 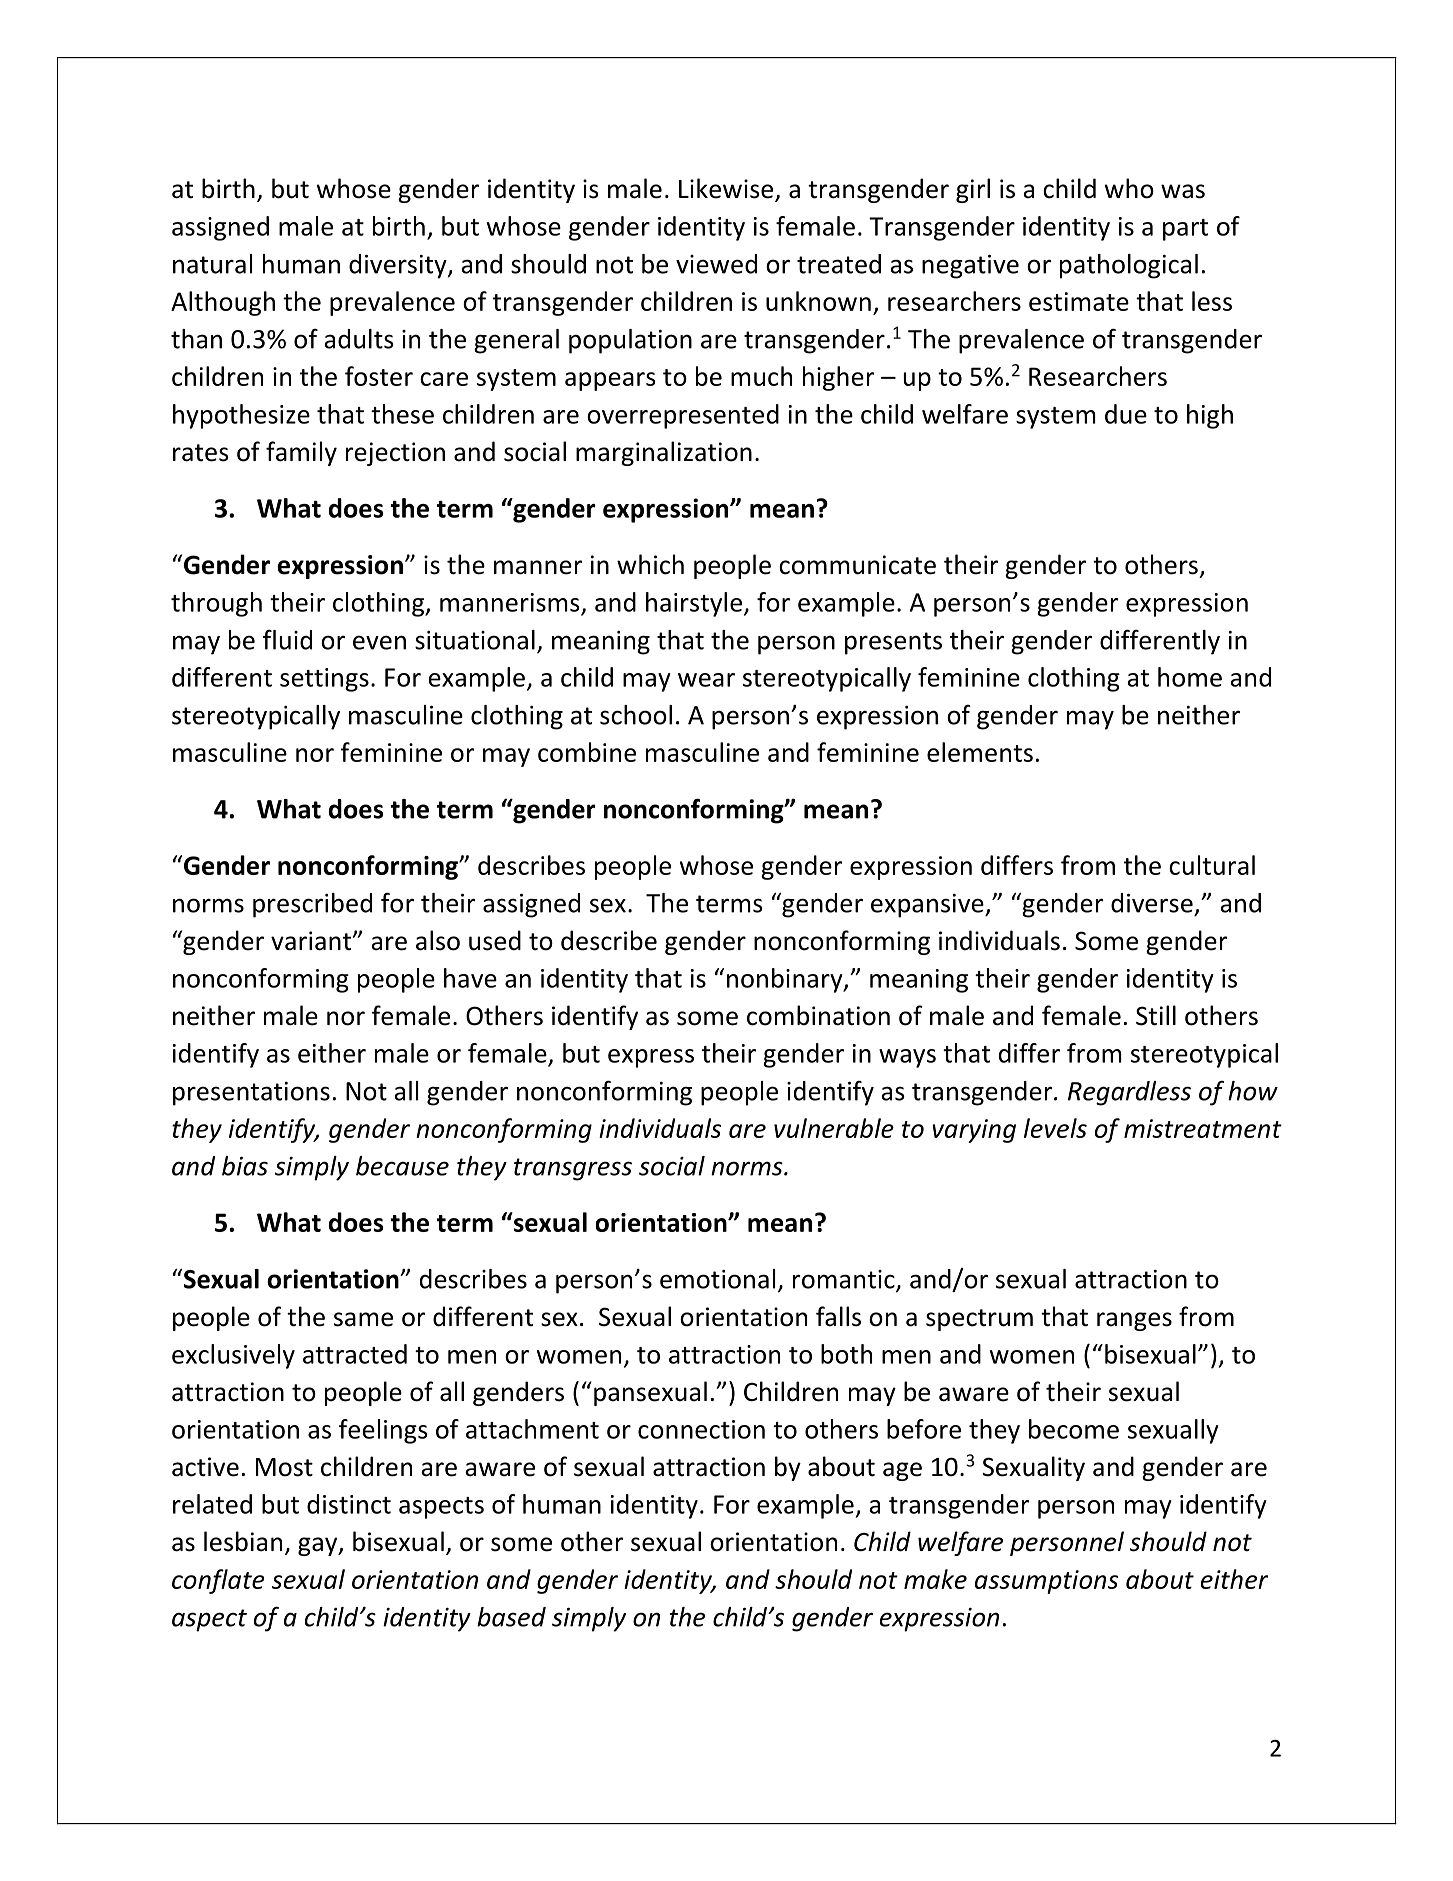 I want to click on diversity, so click(x=399, y=266).
